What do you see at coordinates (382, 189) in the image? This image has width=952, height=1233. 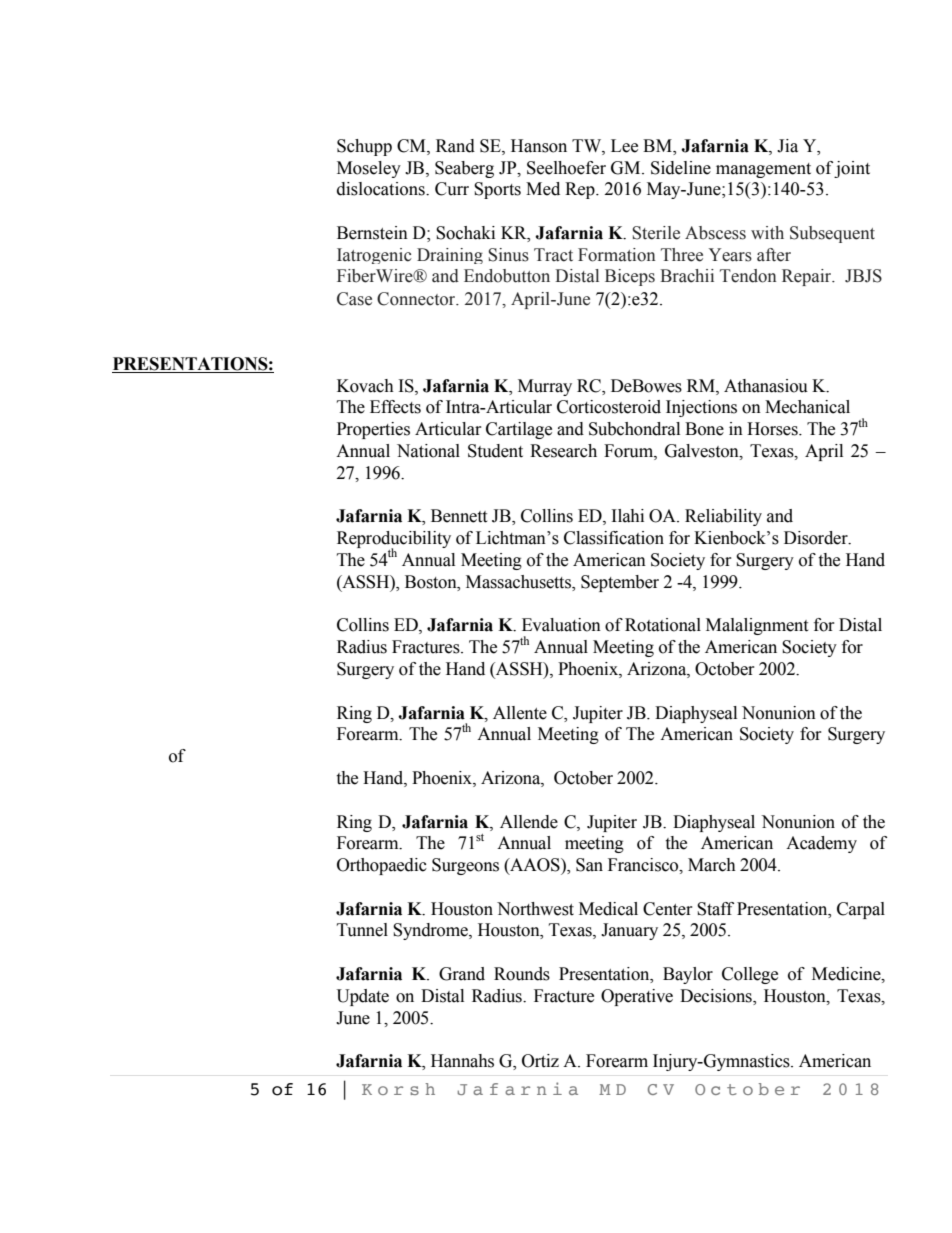 I see `dislocations` at bounding box center [382, 189].
